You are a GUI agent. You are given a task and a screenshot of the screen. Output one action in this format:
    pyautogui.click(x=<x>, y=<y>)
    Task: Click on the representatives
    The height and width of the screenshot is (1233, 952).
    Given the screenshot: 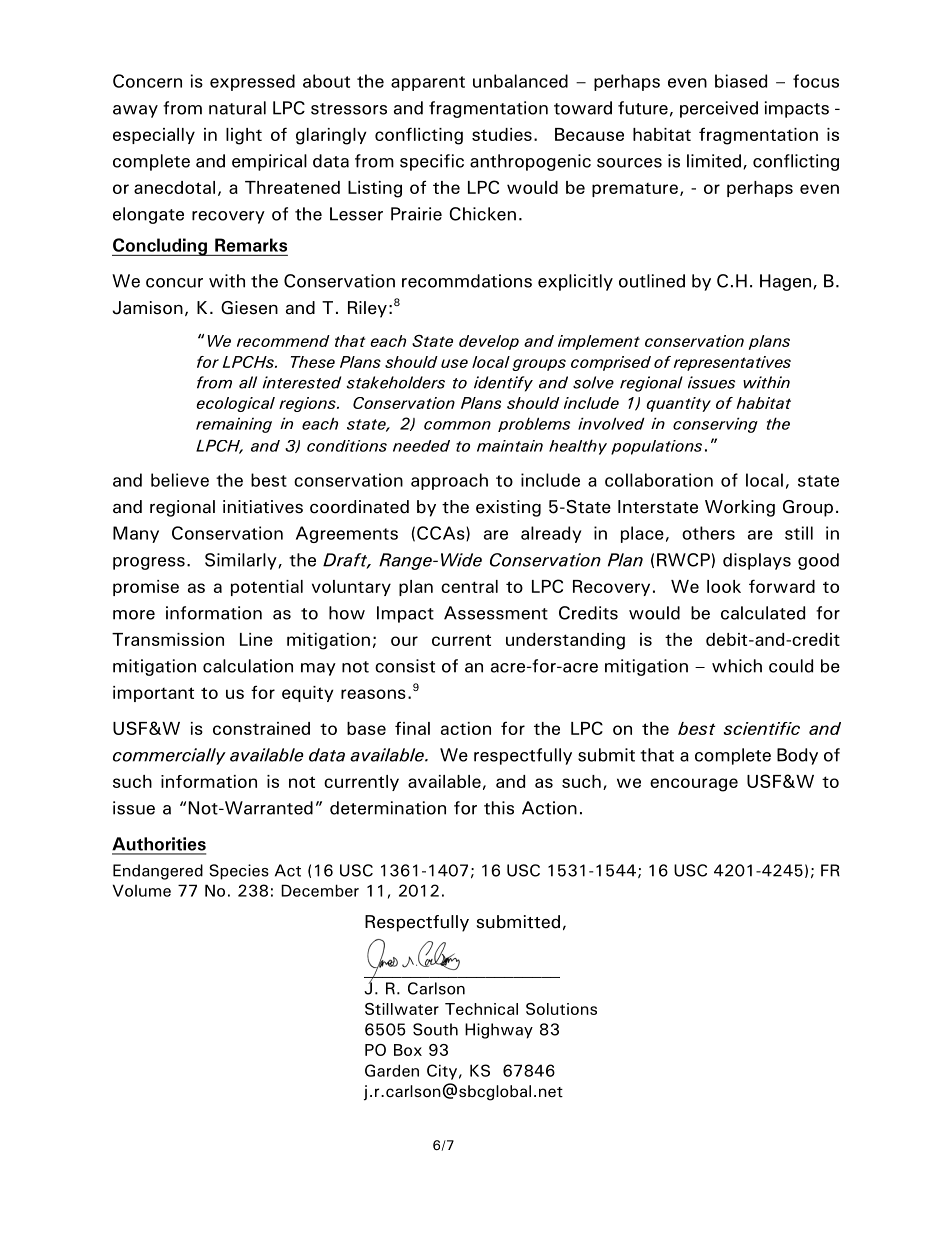 What is the action you would take?
    pyautogui.click(x=732, y=363)
